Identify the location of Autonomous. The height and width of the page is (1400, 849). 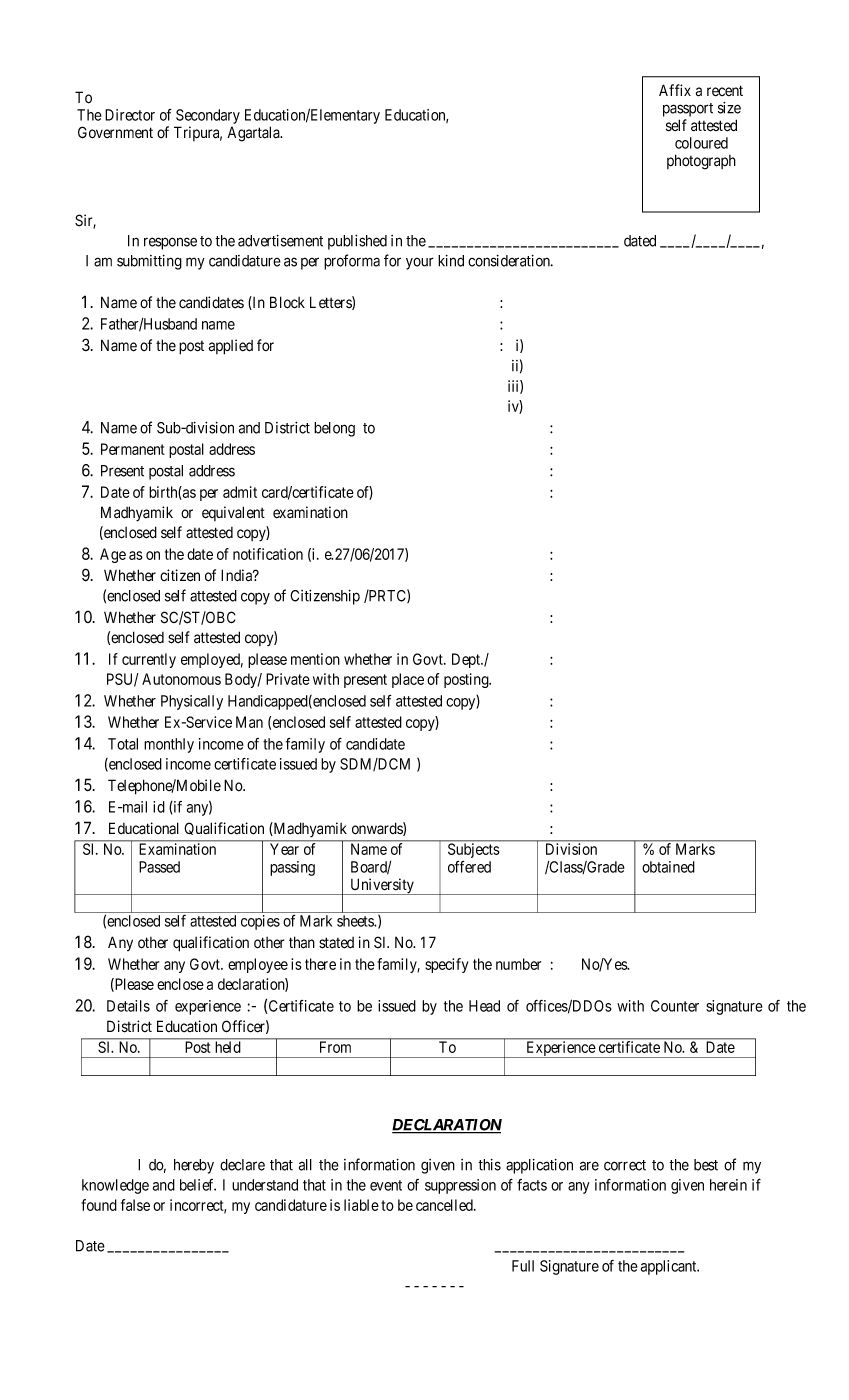
(181, 679).
